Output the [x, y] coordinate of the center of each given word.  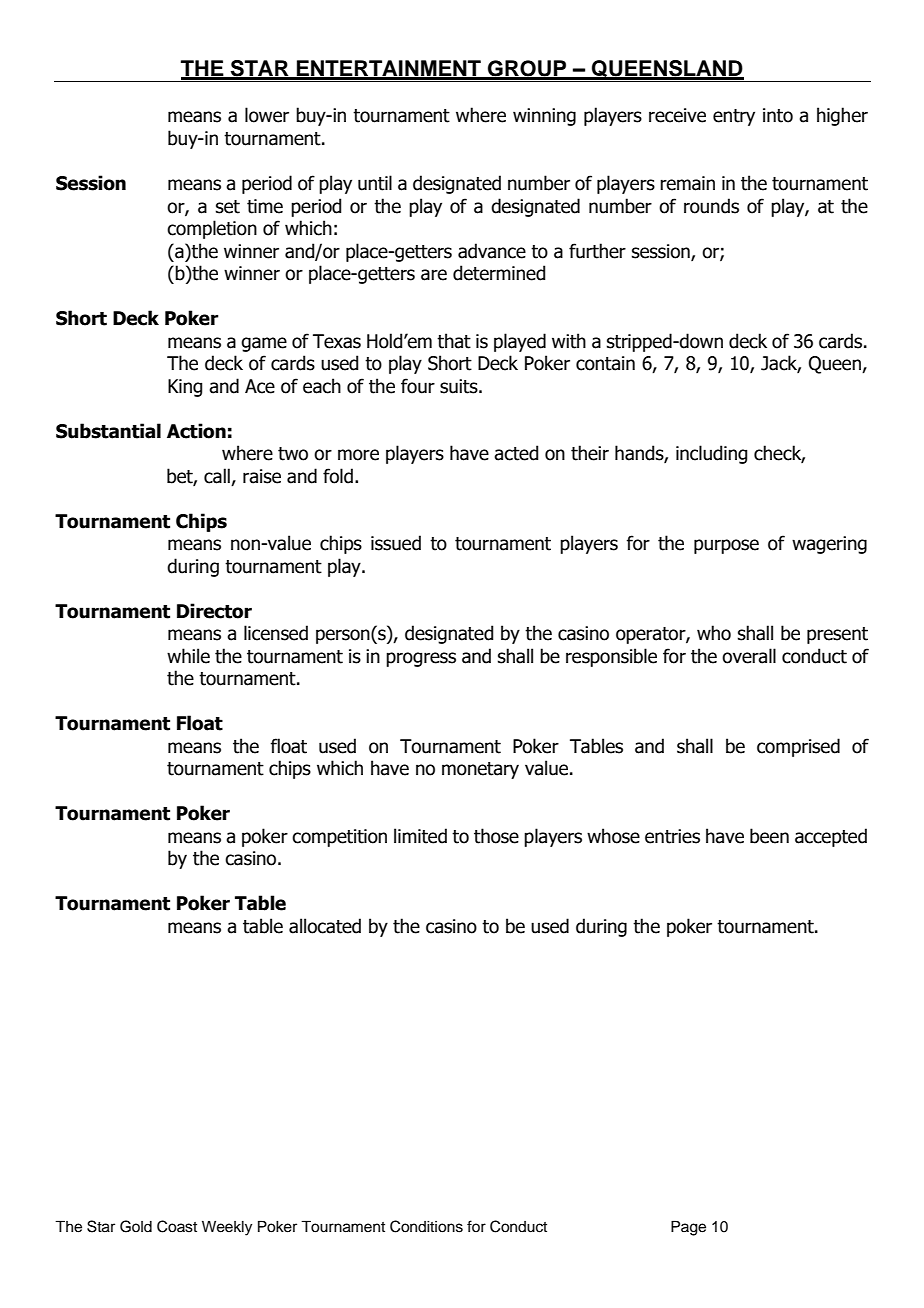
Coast [177, 1226]
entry [734, 117]
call [217, 476]
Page [688, 1228]
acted [516, 453]
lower [267, 115]
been [769, 836]
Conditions [426, 1226]
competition [339, 838]
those [496, 836]
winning [544, 117]
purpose [726, 546]
